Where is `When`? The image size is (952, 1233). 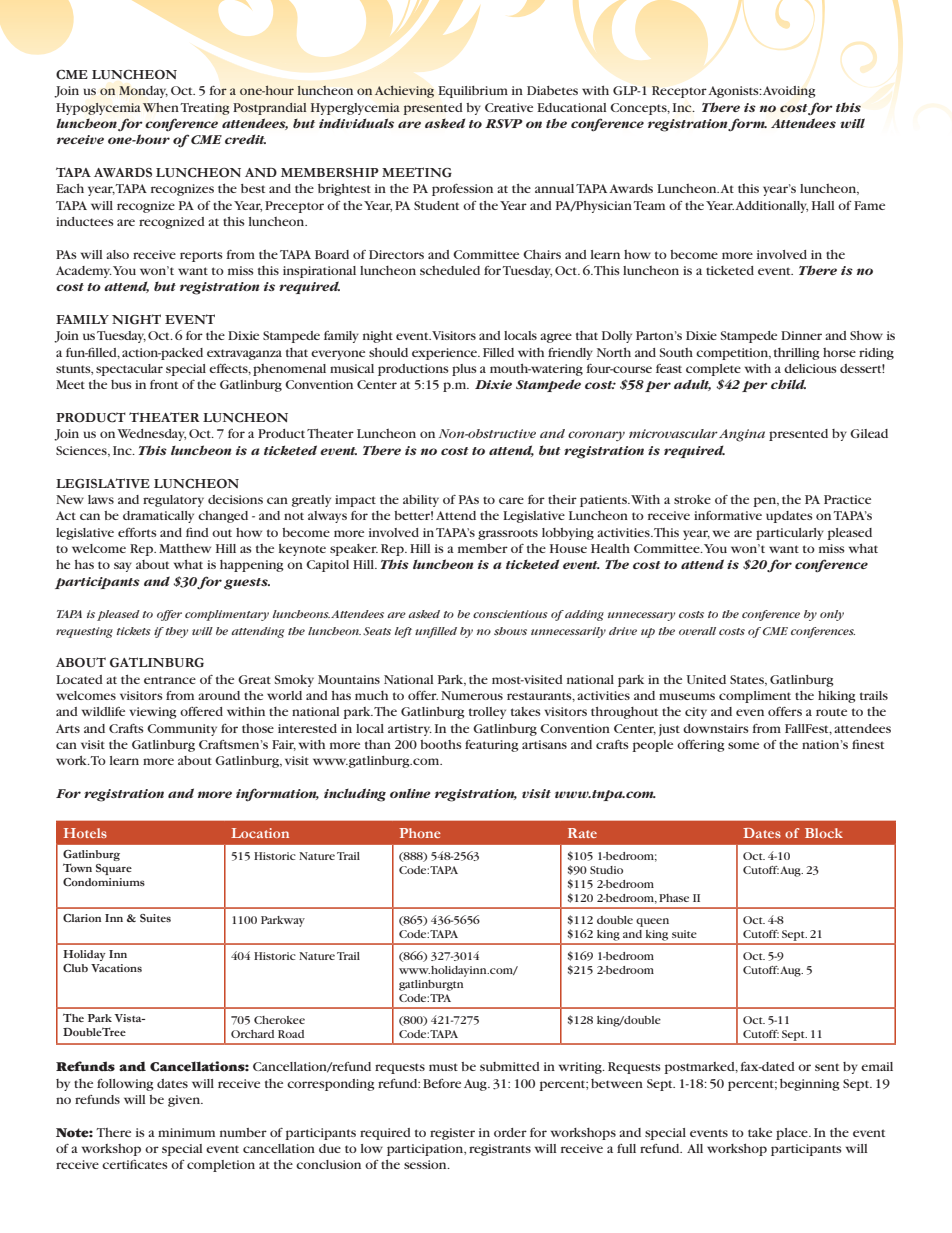
When is located at coordinates (161, 107).
